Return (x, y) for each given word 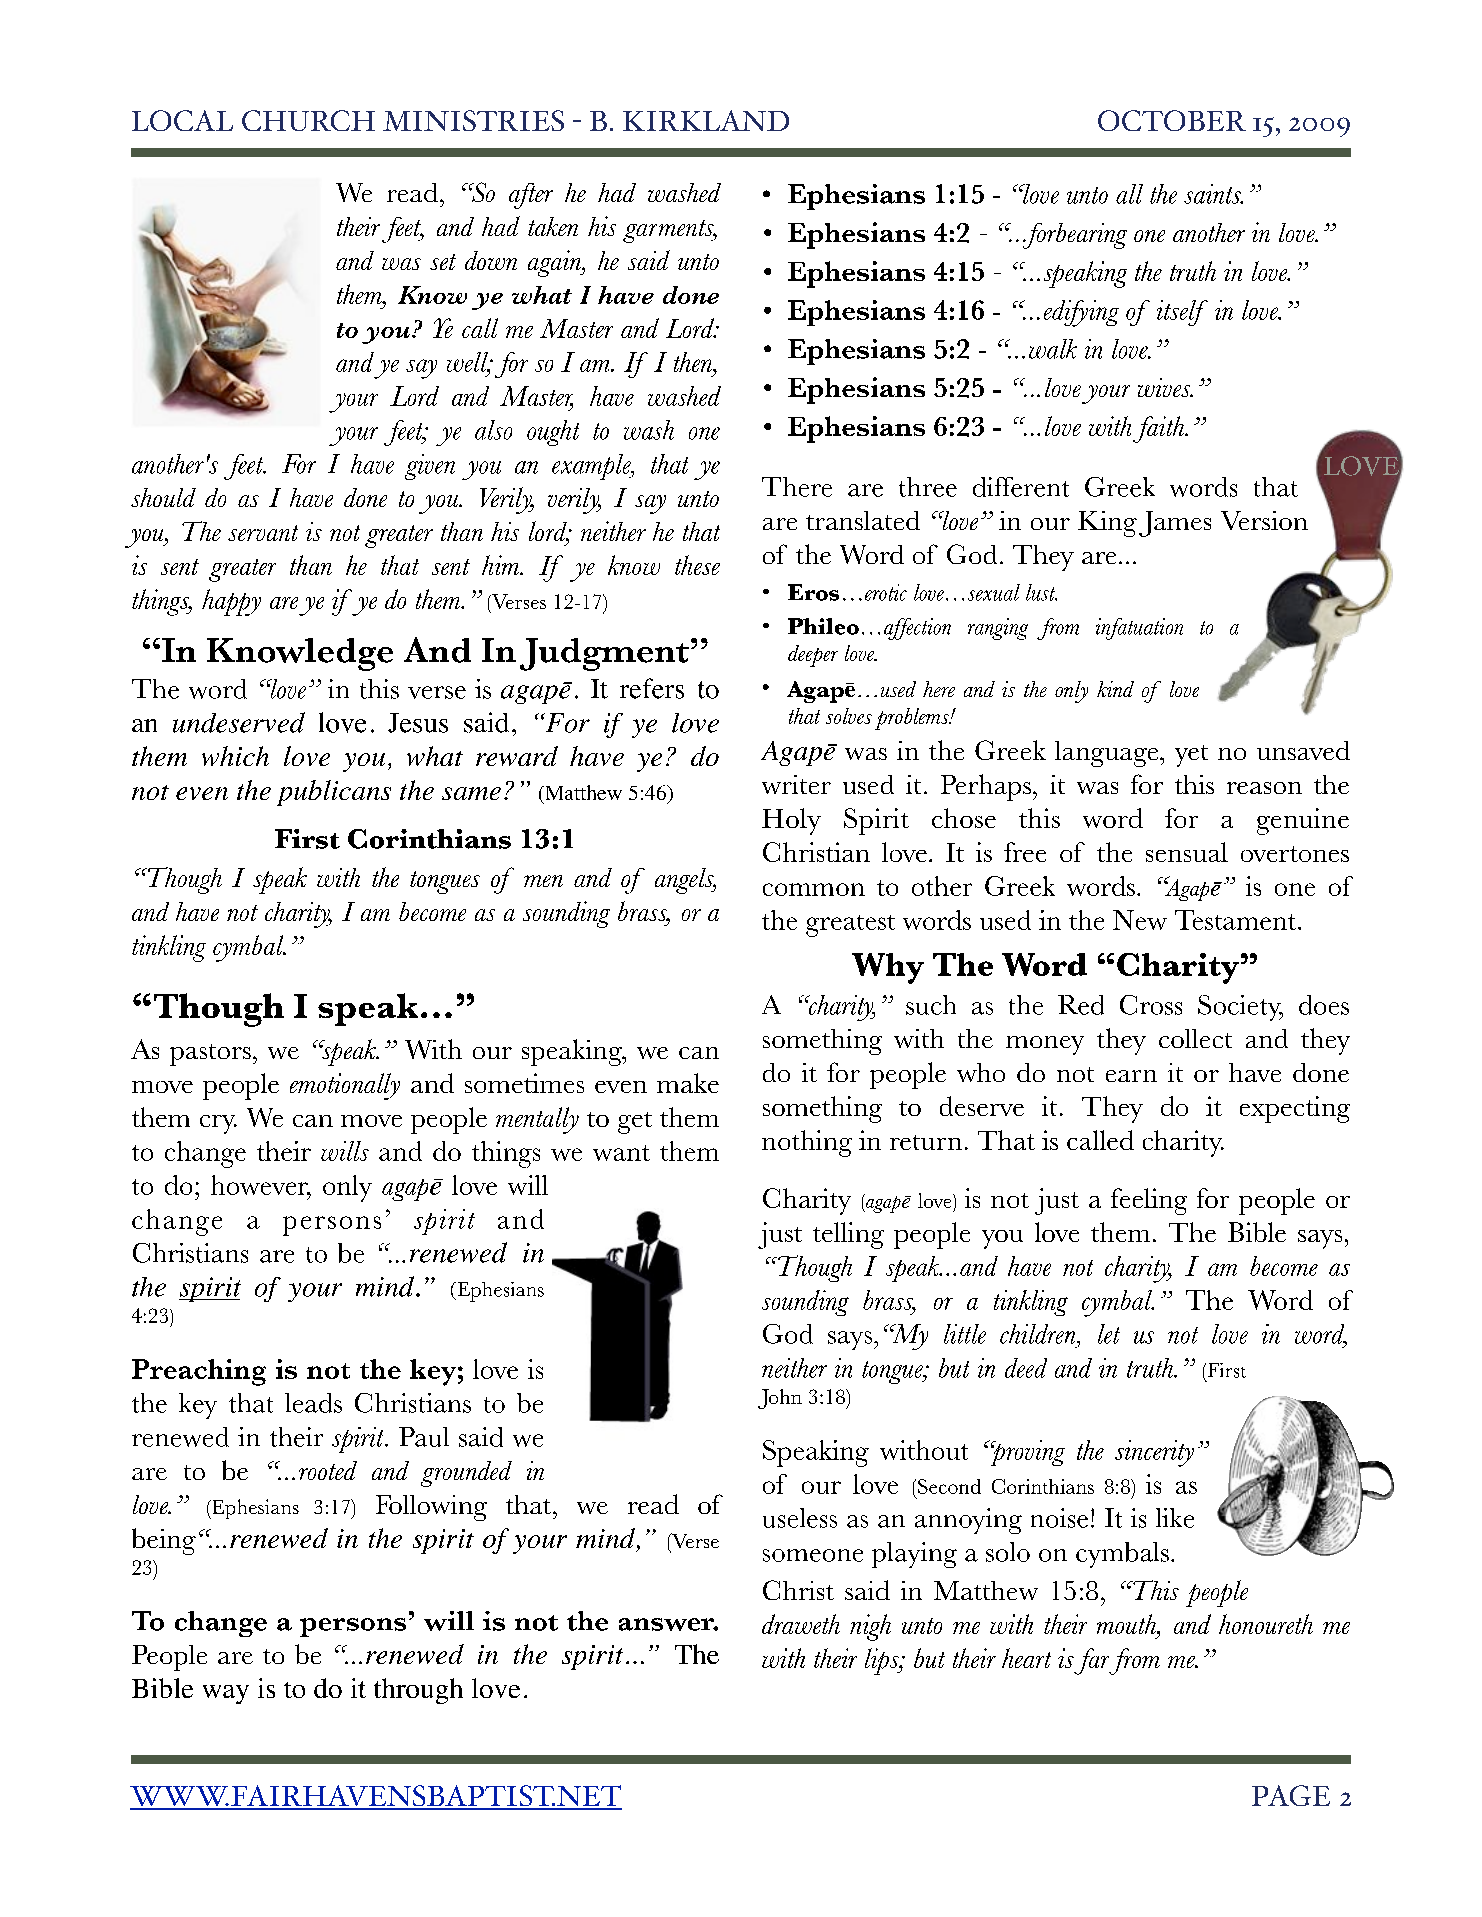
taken (553, 226)
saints (1213, 194)
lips (883, 1661)
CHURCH (308, 120)
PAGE (1291, 1795)
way (226, 1694)
